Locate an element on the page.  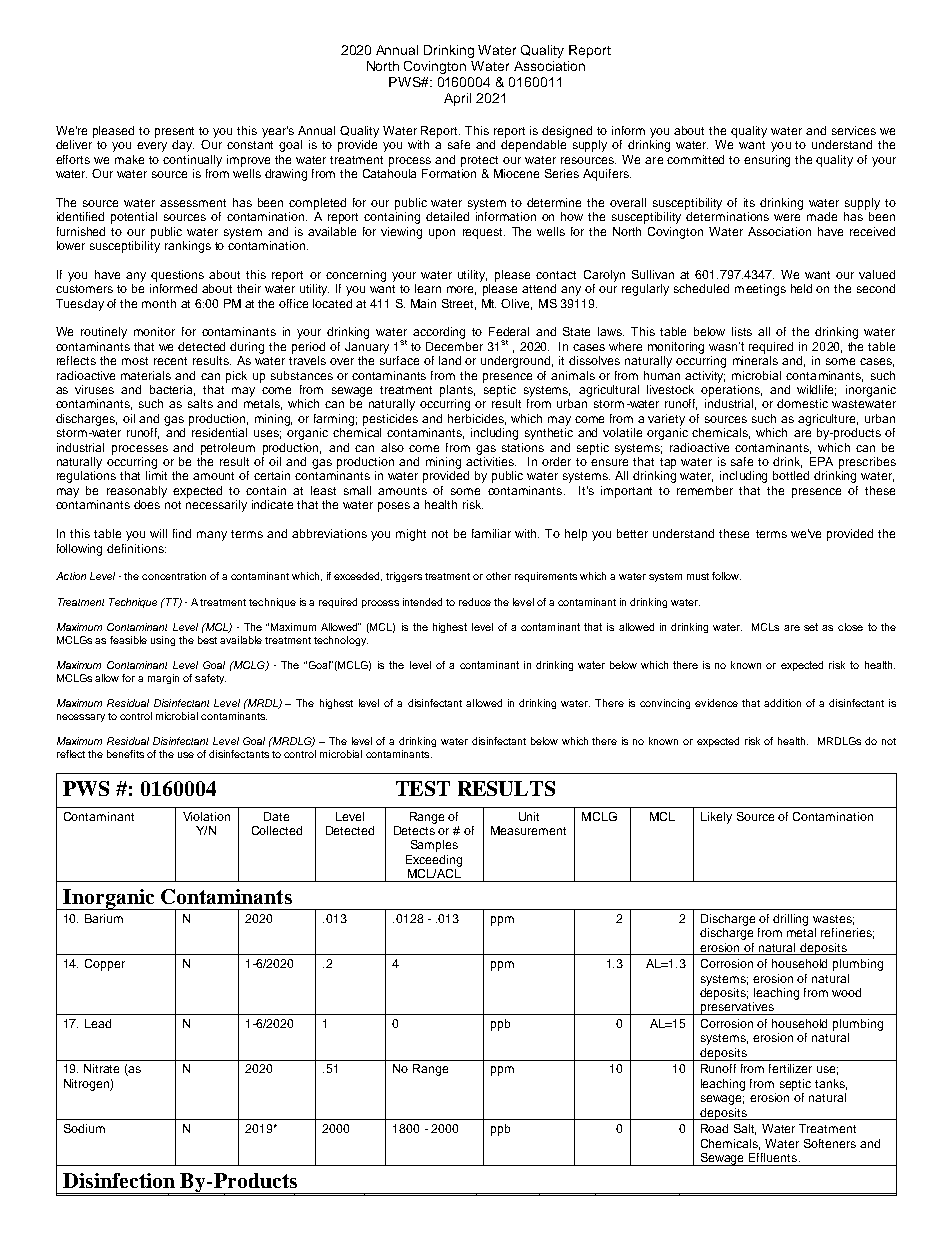
Road is located at coordinates (714, 1128).
